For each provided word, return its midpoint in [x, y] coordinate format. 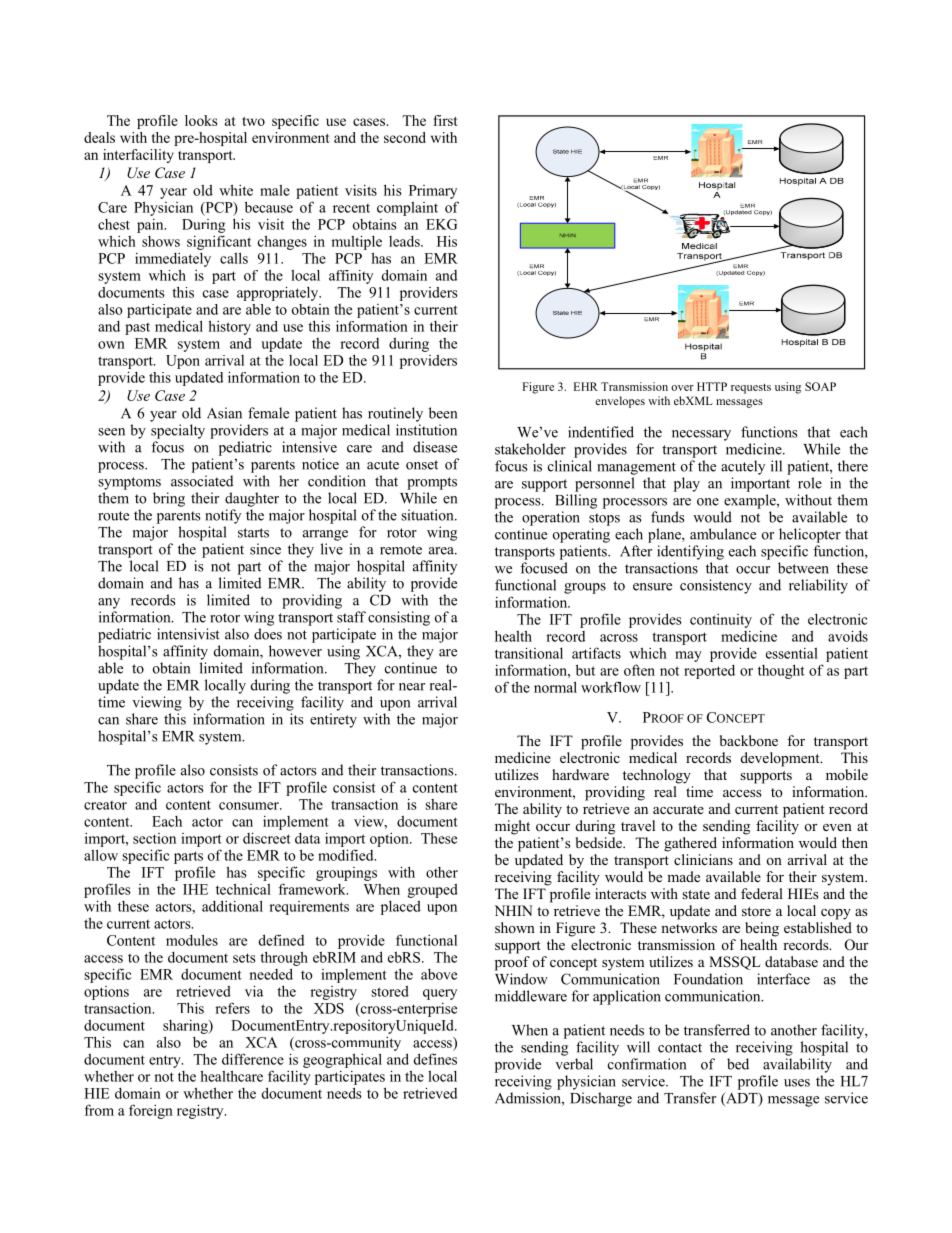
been [443, 413]
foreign [151, 1111]
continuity [721, 621]
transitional [529, 653]
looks [201, 120]
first [445, 120]
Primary [433, 192]
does [268, 634]
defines [435, 1059]
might [512, 827]
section [154, 838]
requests [751, 388]
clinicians [703, 859]
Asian [224, 413]
